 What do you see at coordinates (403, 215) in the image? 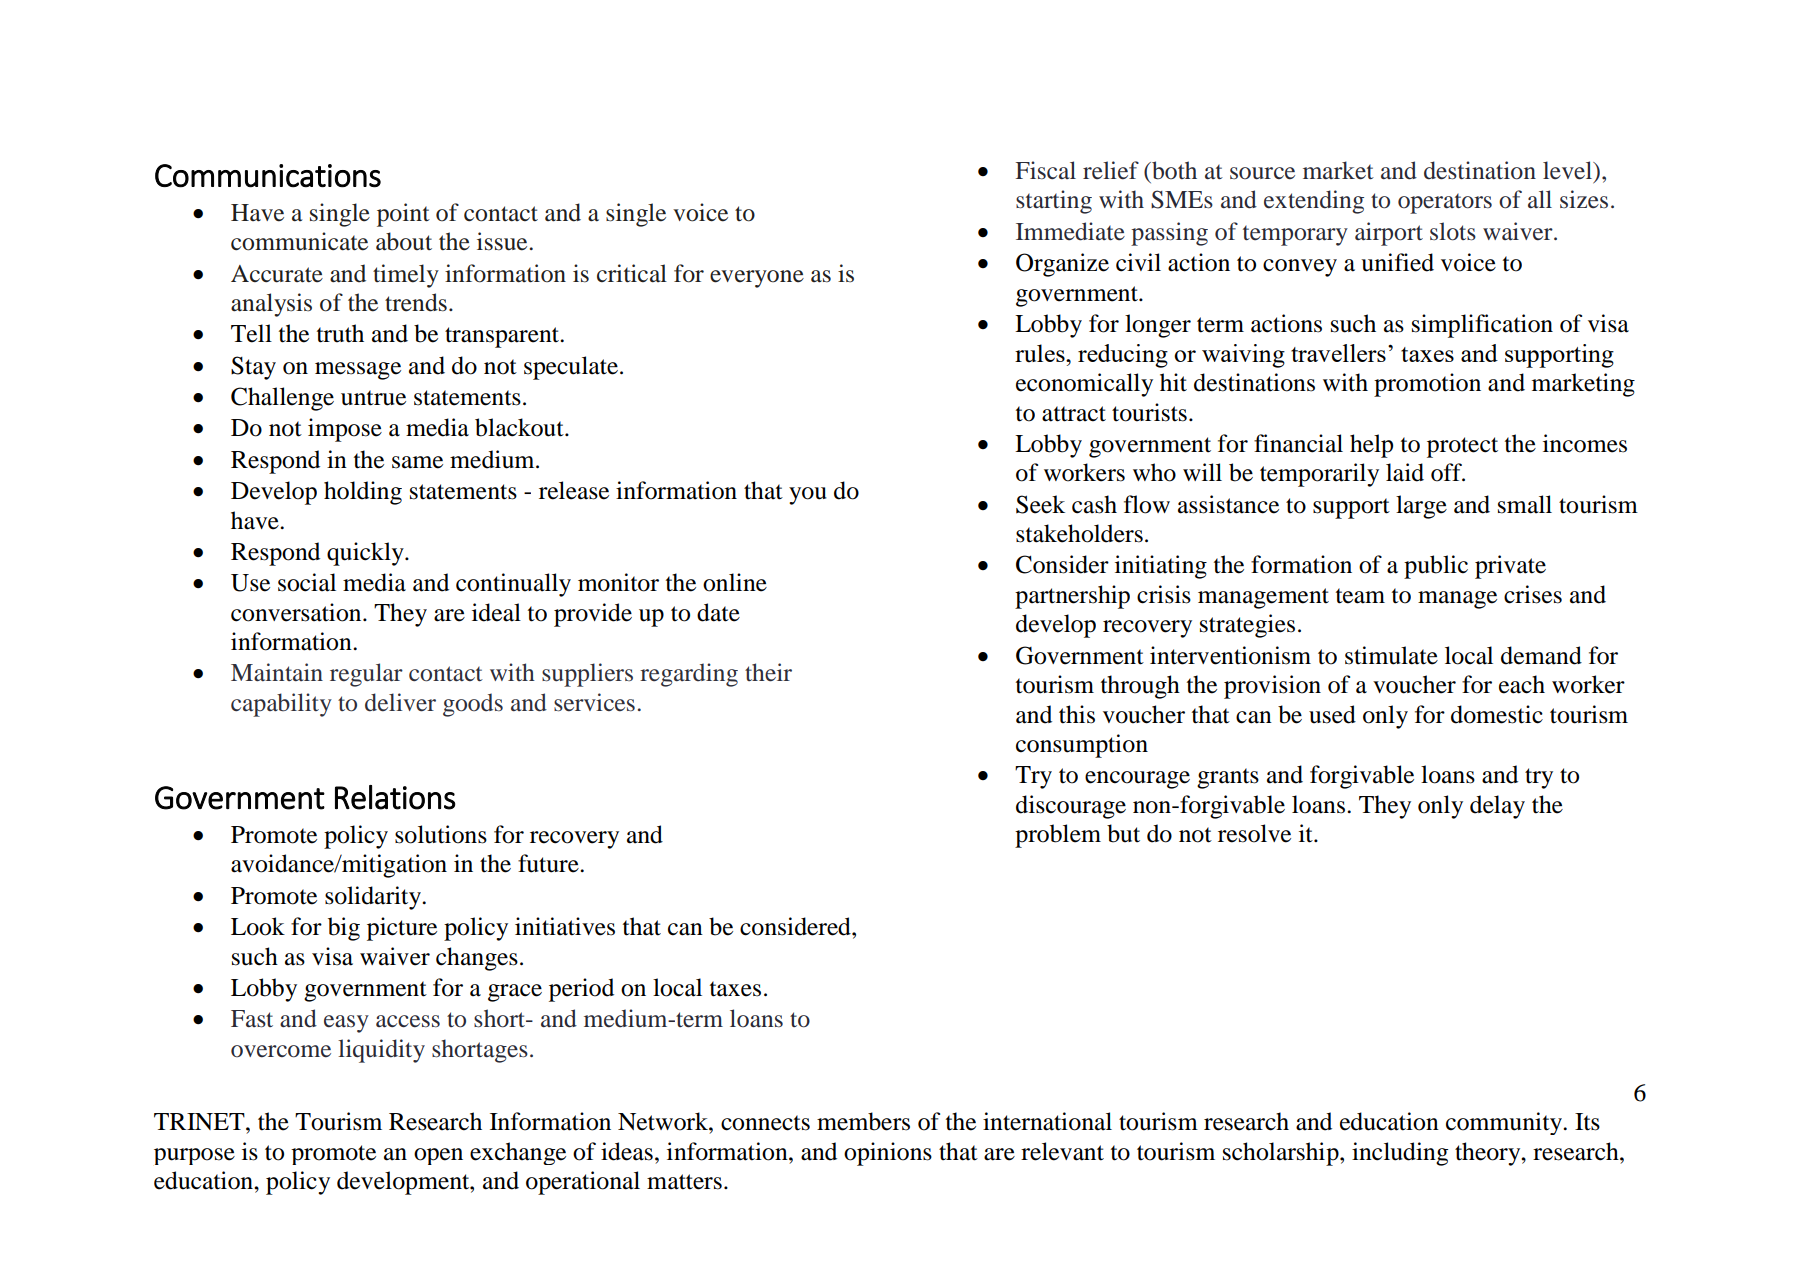
I see `point` at bounding box center [403, 215].
